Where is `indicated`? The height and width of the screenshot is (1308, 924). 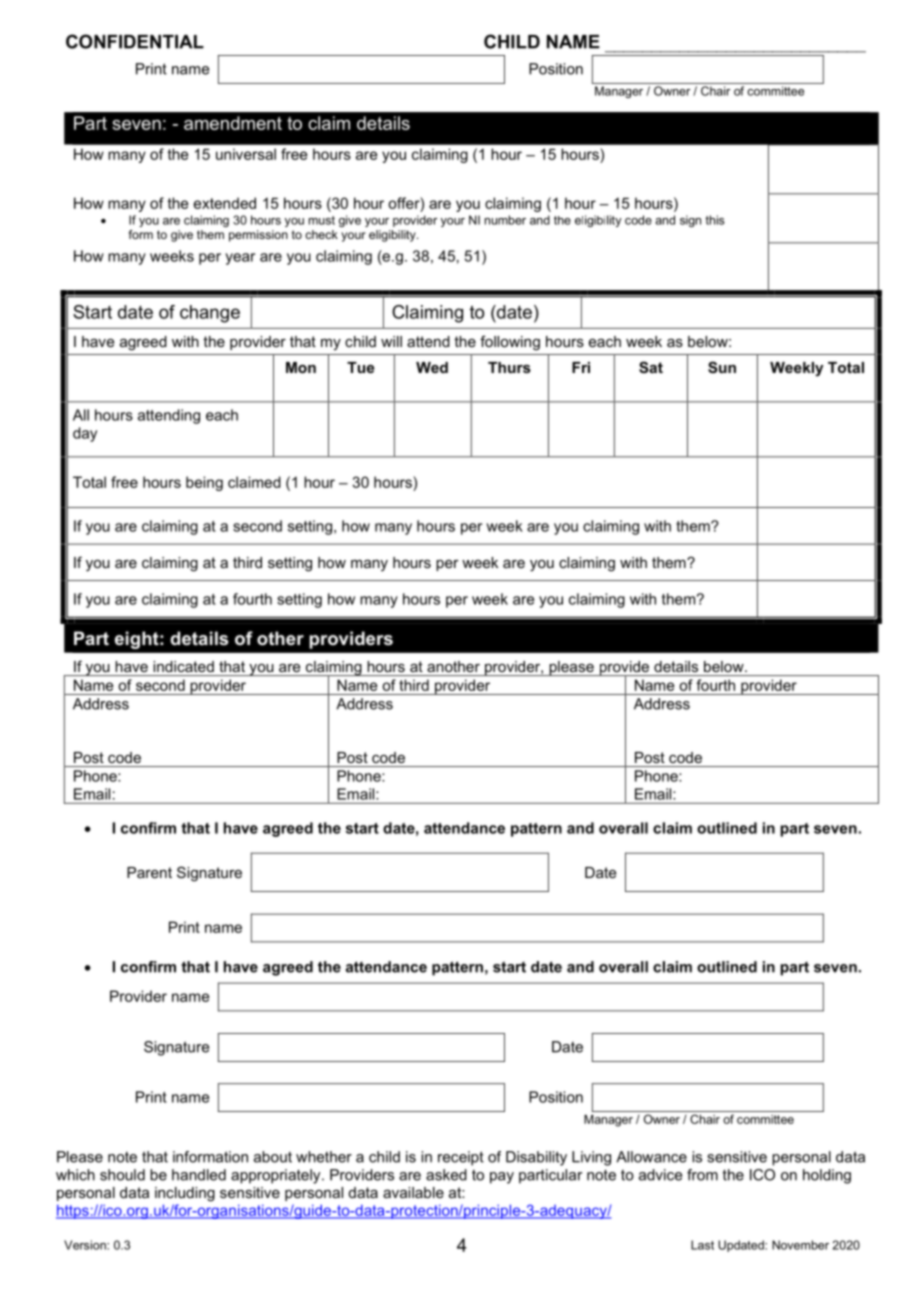 indicated is located at coordinates (184, 666).
